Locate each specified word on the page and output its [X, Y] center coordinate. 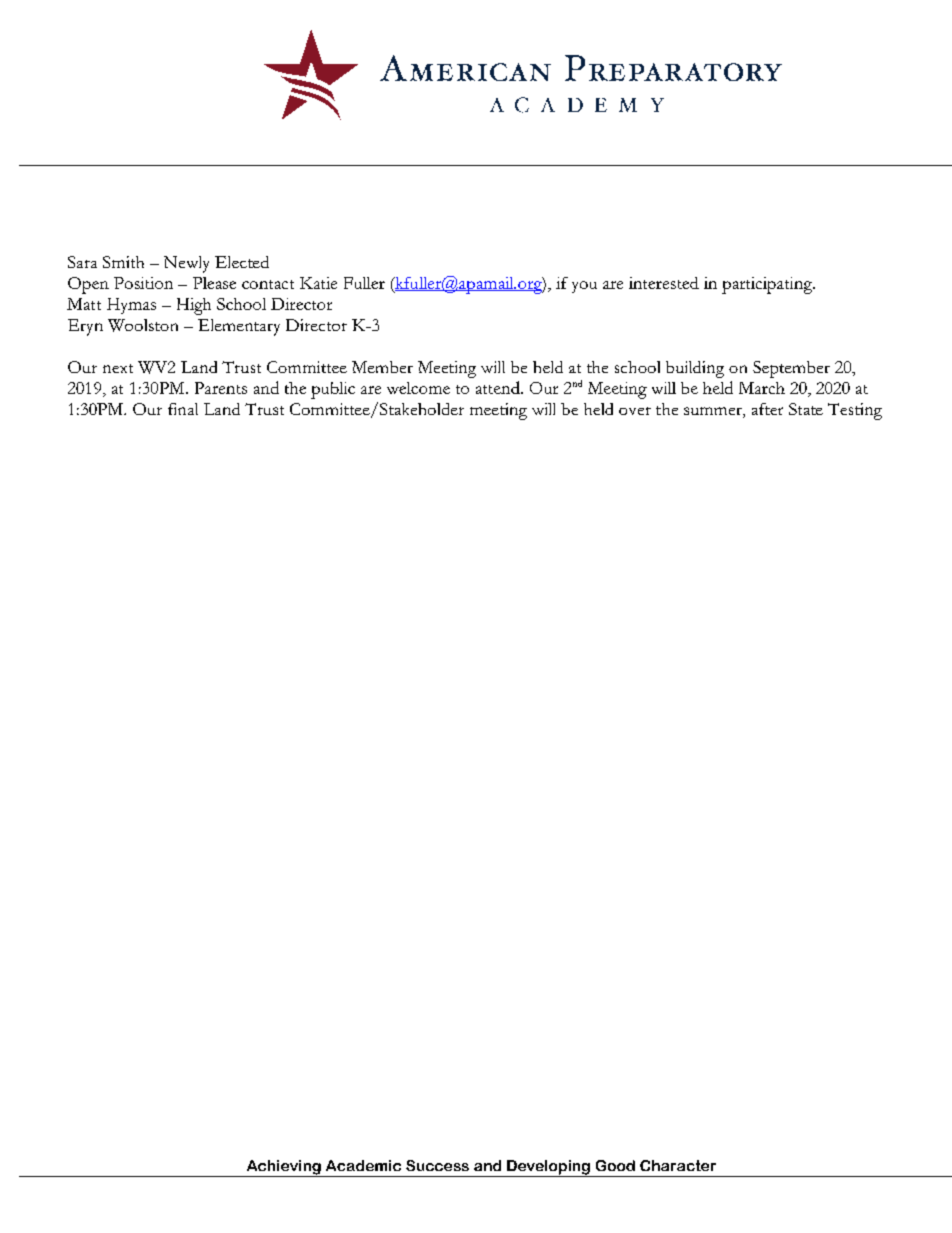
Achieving [283, 1168]
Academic [363, 1165]
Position [143, 283]
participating [768, 285]
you [584, 287]
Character [678, 1165]
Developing [548, 1168]
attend [499, 387]
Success [437, 1165]
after [767, 409]
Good [615, 1165]
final [183, 409]
